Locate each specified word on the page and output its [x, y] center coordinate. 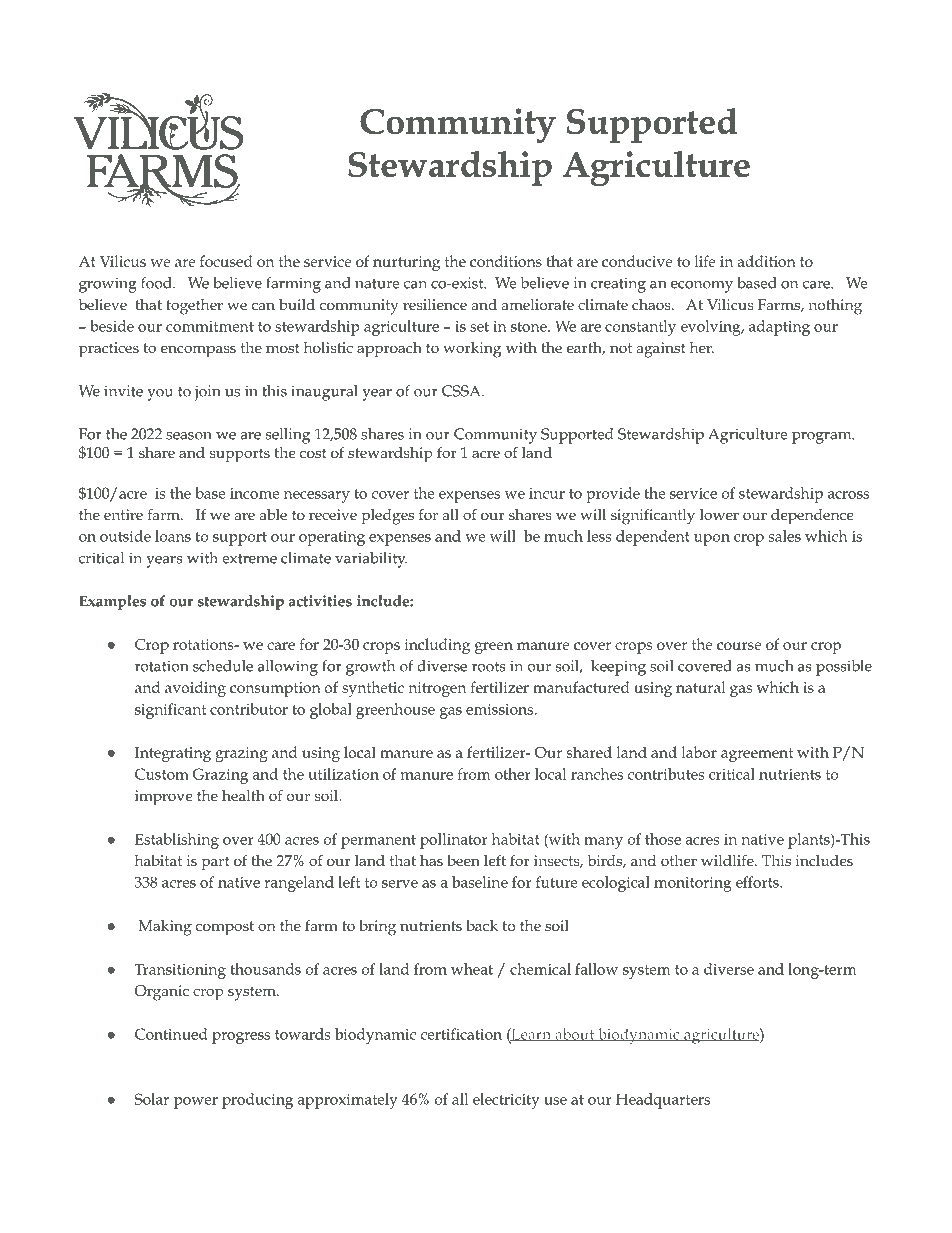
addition [767, 261]
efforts [758, 882]
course [739, 646]
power [196, 1103]
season [189, 436]
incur [547, 493]
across [848, 495]
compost [225, 928]
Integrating [173, 754]
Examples [112, 602]
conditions [506, 261]
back [482, 925]
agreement [757, 755]
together [194, 307]
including [437, 646]
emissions [499, 709]
